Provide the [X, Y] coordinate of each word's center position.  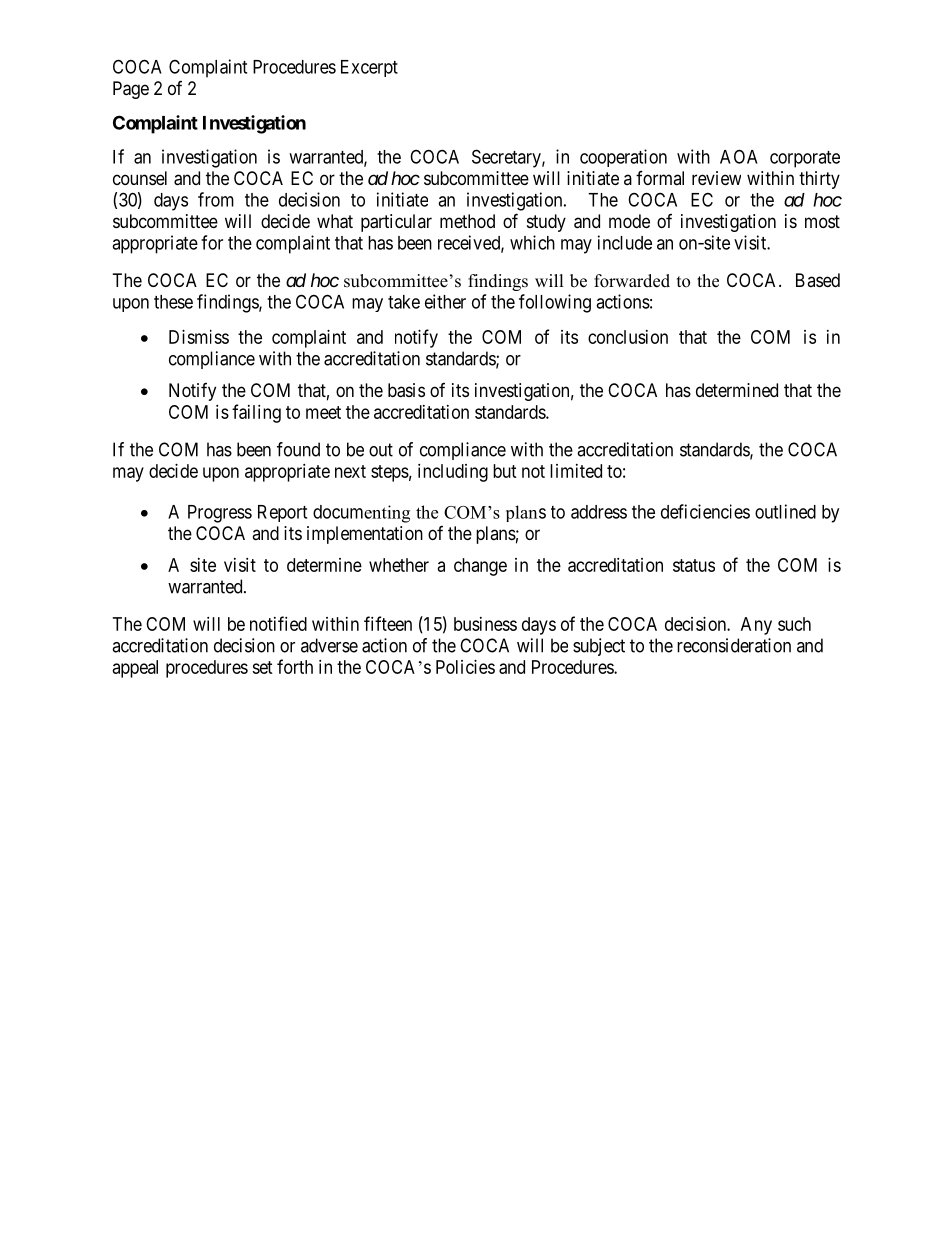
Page [131, 90]
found [298, 449]
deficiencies [705, 511]
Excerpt [369, 68]
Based [818, 280]
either [445, 301]
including [453, 473]
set [262, 667]
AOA [739, 156]
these [173, 302]
